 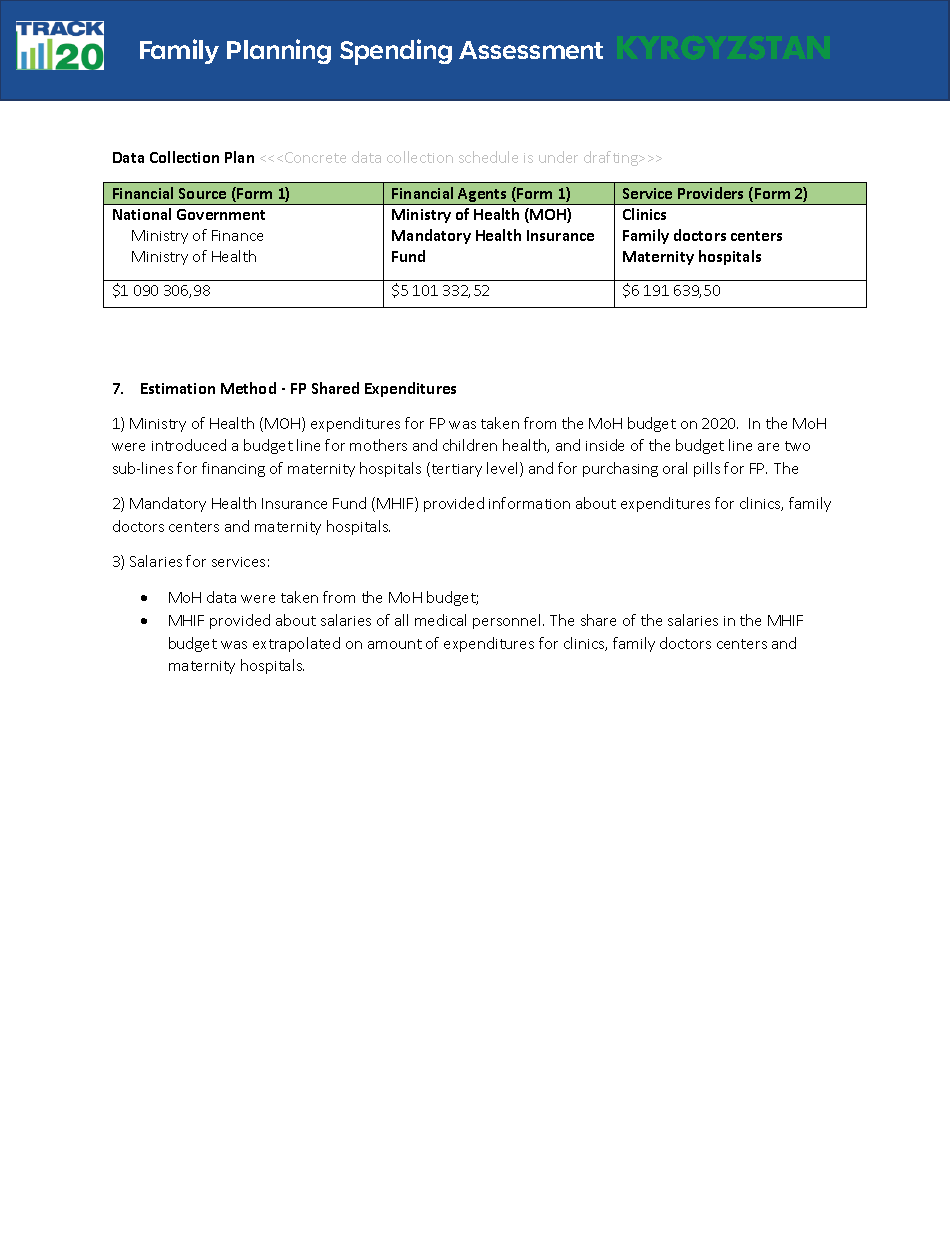 I want to click on financing, so click(x=233, y=469).
